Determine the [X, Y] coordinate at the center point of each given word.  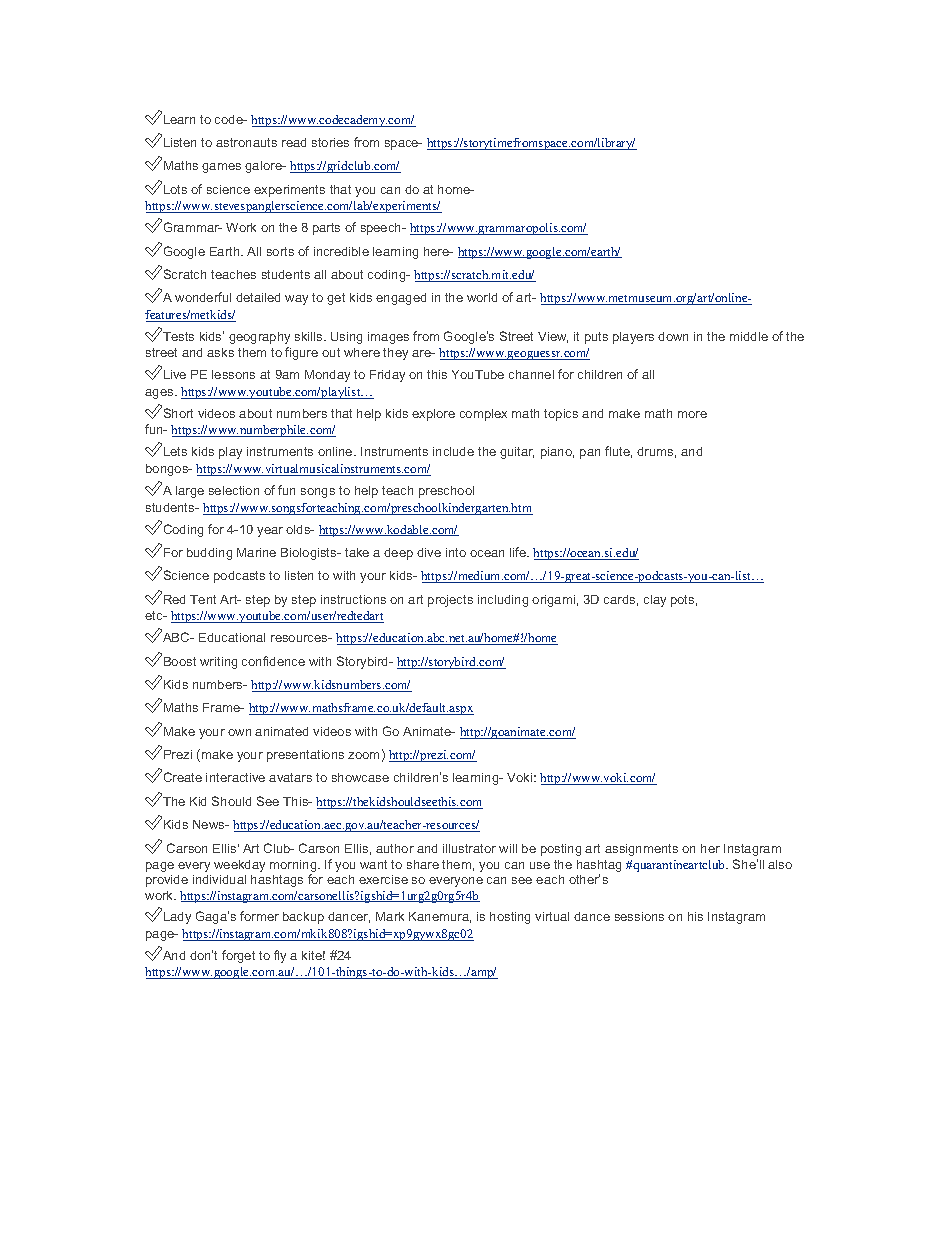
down [673, 336]
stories [330, 142]
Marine [256, 552]
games [221, 168]
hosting [510, 918]
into [456, 552]
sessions [639, 916]
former [259, 916]
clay [655, 601]
